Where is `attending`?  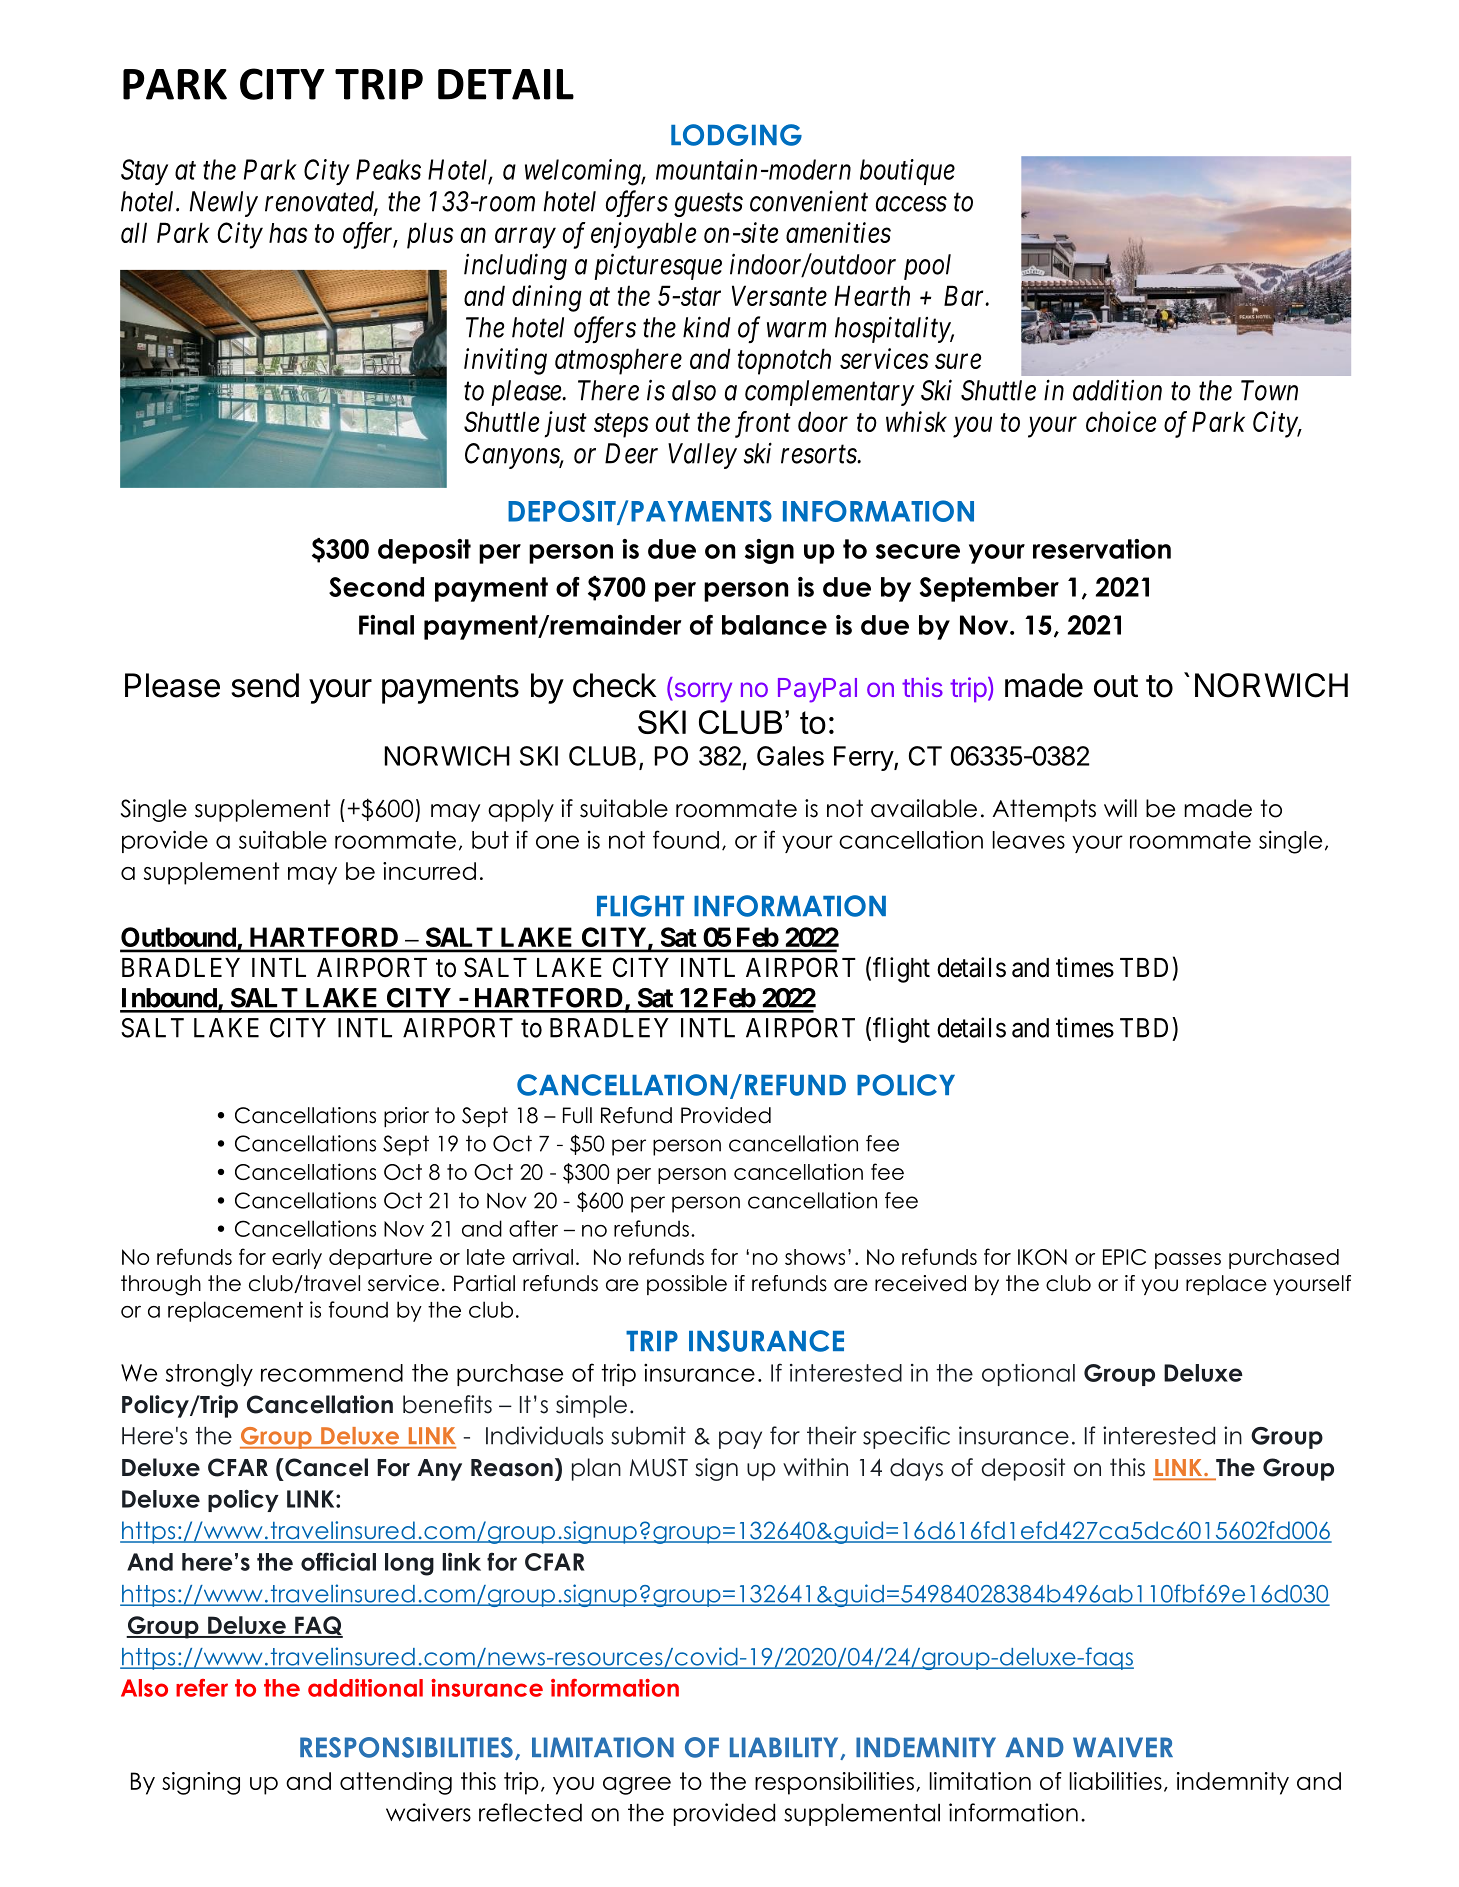 attending is located at coordinates (396, 1783).
